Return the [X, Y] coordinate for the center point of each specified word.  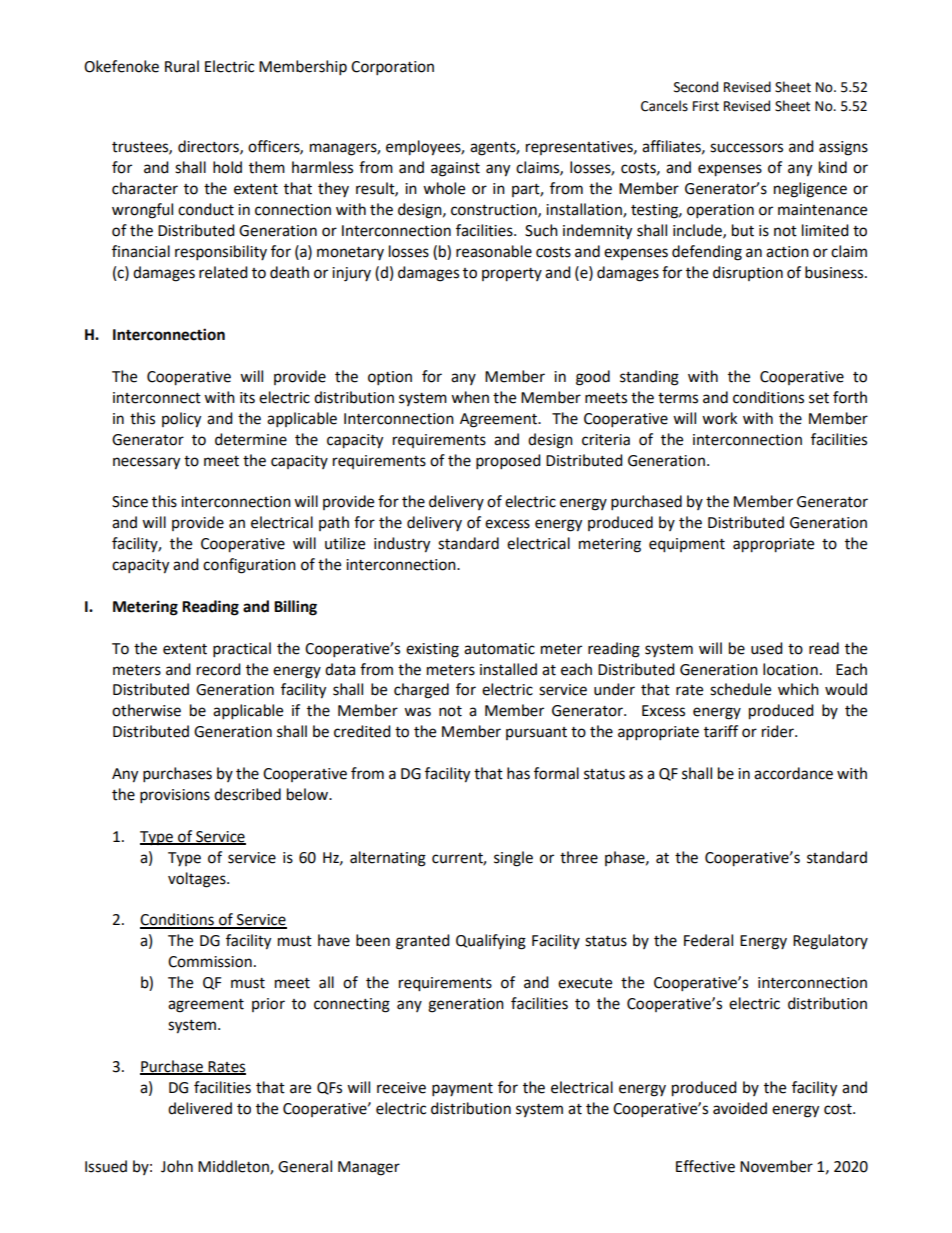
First [706, 106]
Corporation [392, 68]
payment [462, 1090]
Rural [182, 66]
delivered [200, 1108]
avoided [740, 1108]
